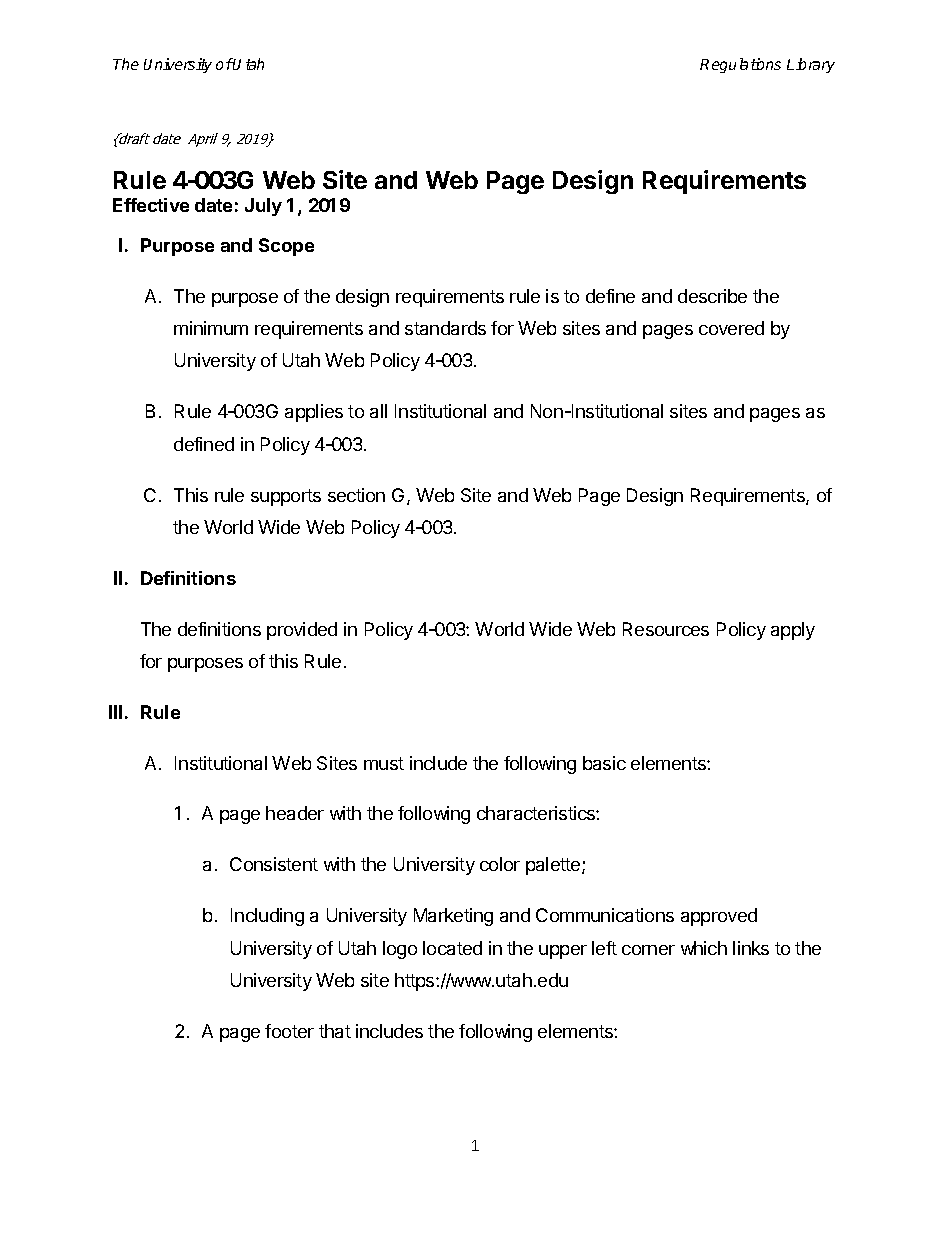 Image resolution: width=952 pixels, height=1233 pixels. Describe the element at coordinates (666, 629) in the page. I see `Resources` at that location.
